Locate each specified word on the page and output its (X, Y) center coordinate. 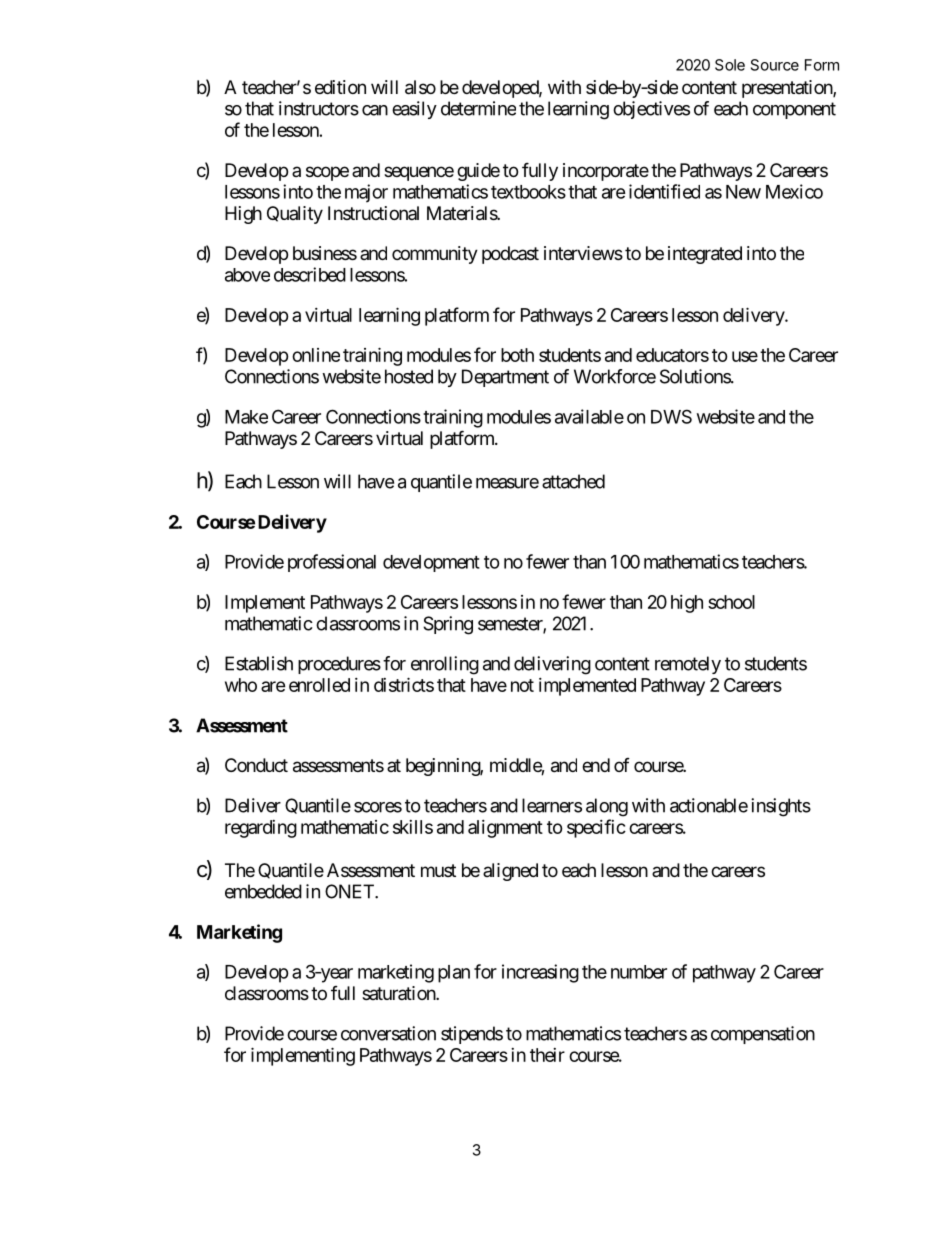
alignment (505, 829)
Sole (730, 65)
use (745, 356)
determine (478, 108)
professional (332, 563)
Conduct (256, 765)
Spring (448, 625)
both (517, 355)
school (731, 602)
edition (340, 87)
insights (781, 807)
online (316, 355)
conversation (388, 1033)
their (547, 1055)
